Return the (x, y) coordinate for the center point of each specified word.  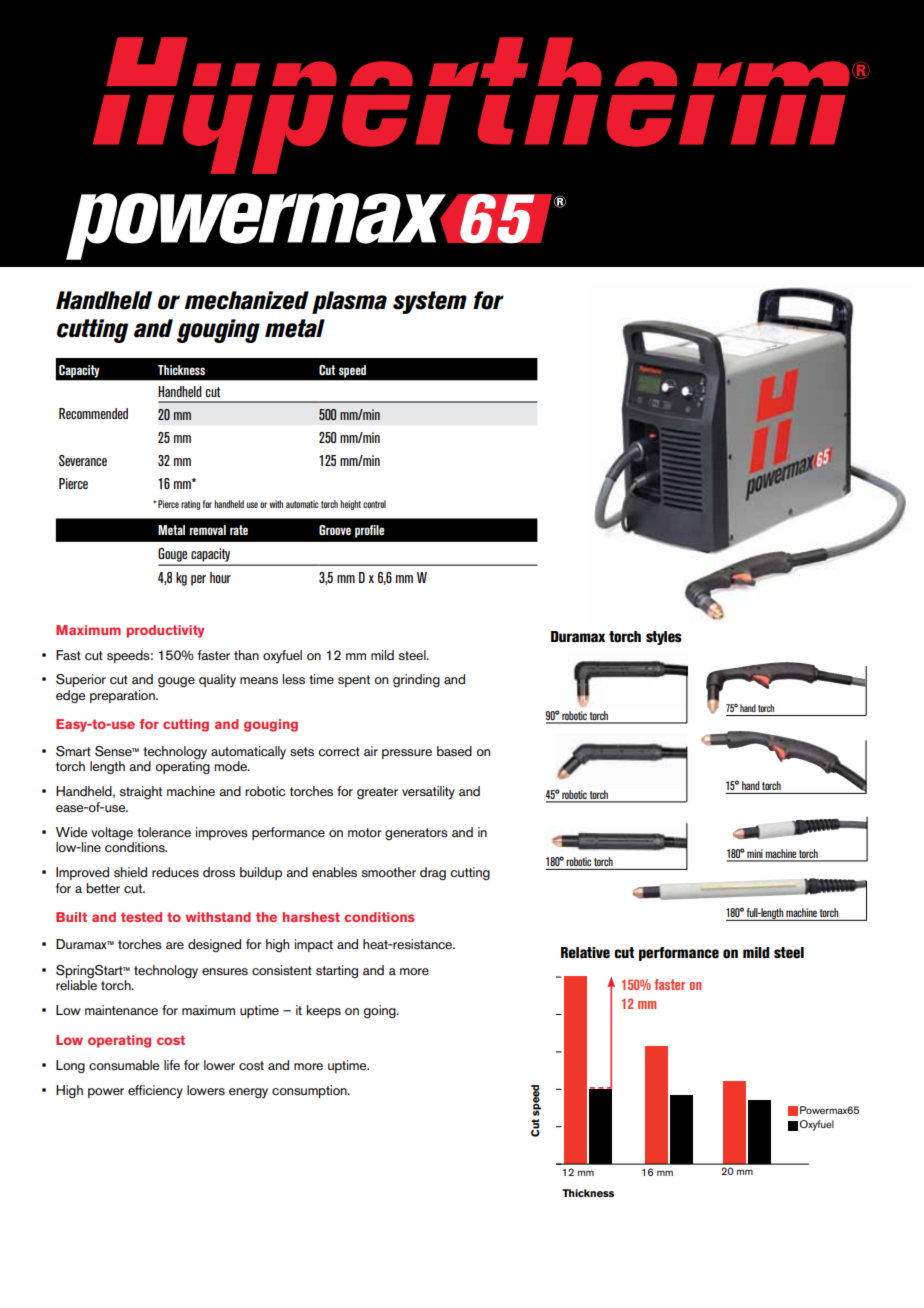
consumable (124, 1065)
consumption (310, 1091)
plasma (349, 302)
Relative (585, 953)
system (430, 302)
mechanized (247, 300)
